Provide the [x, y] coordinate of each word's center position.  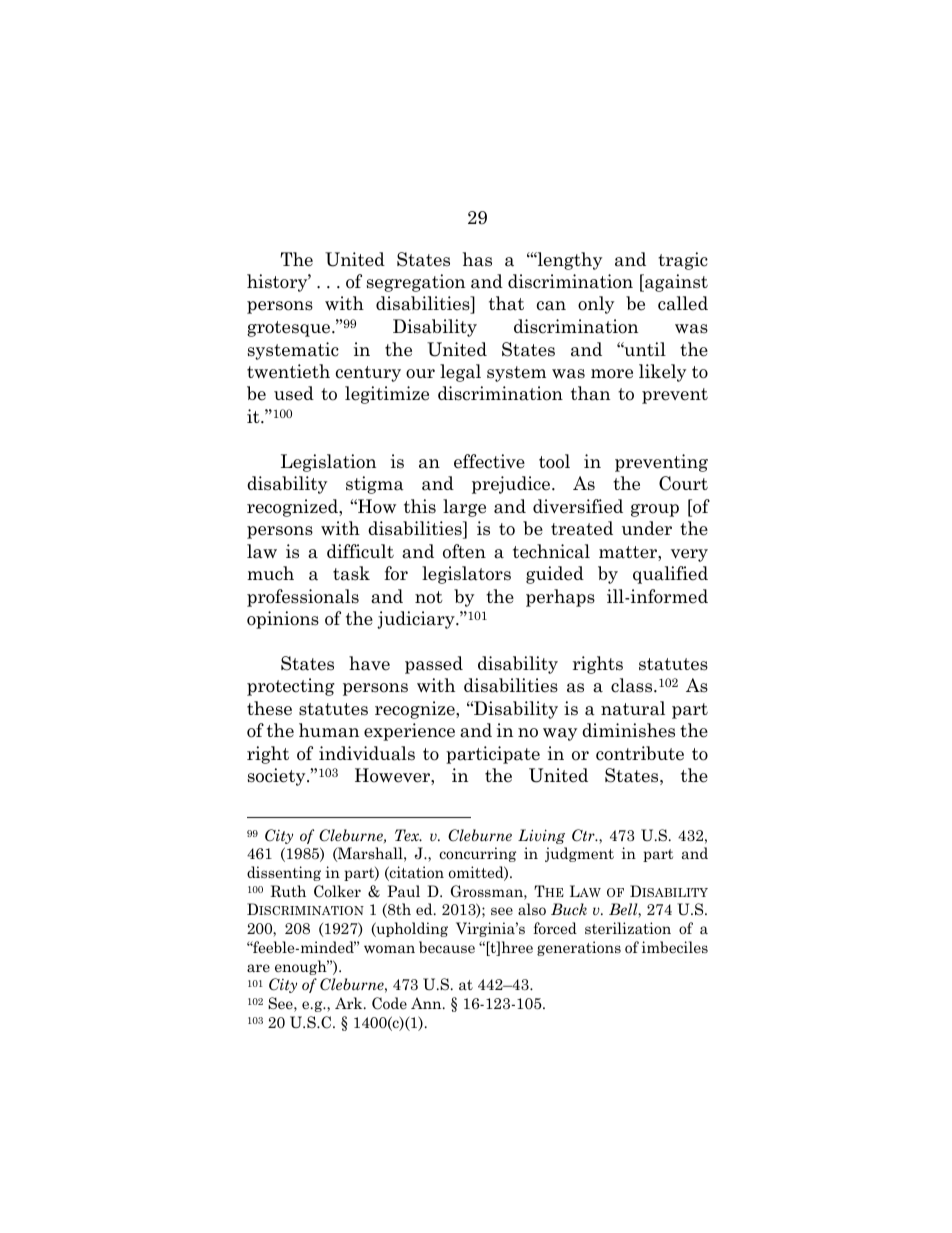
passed [434, 665]
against [675, 283]
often [464, 551]
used [294, 393]
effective [489, 461]
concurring [477, 854]
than [590, 393]
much [270, 573]
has [477, 259]
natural [633, 708]
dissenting [284, 873]
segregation [416, 283]
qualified [670, 575]
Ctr [584, 835]
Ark [350, 1003]
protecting [291, 687]
